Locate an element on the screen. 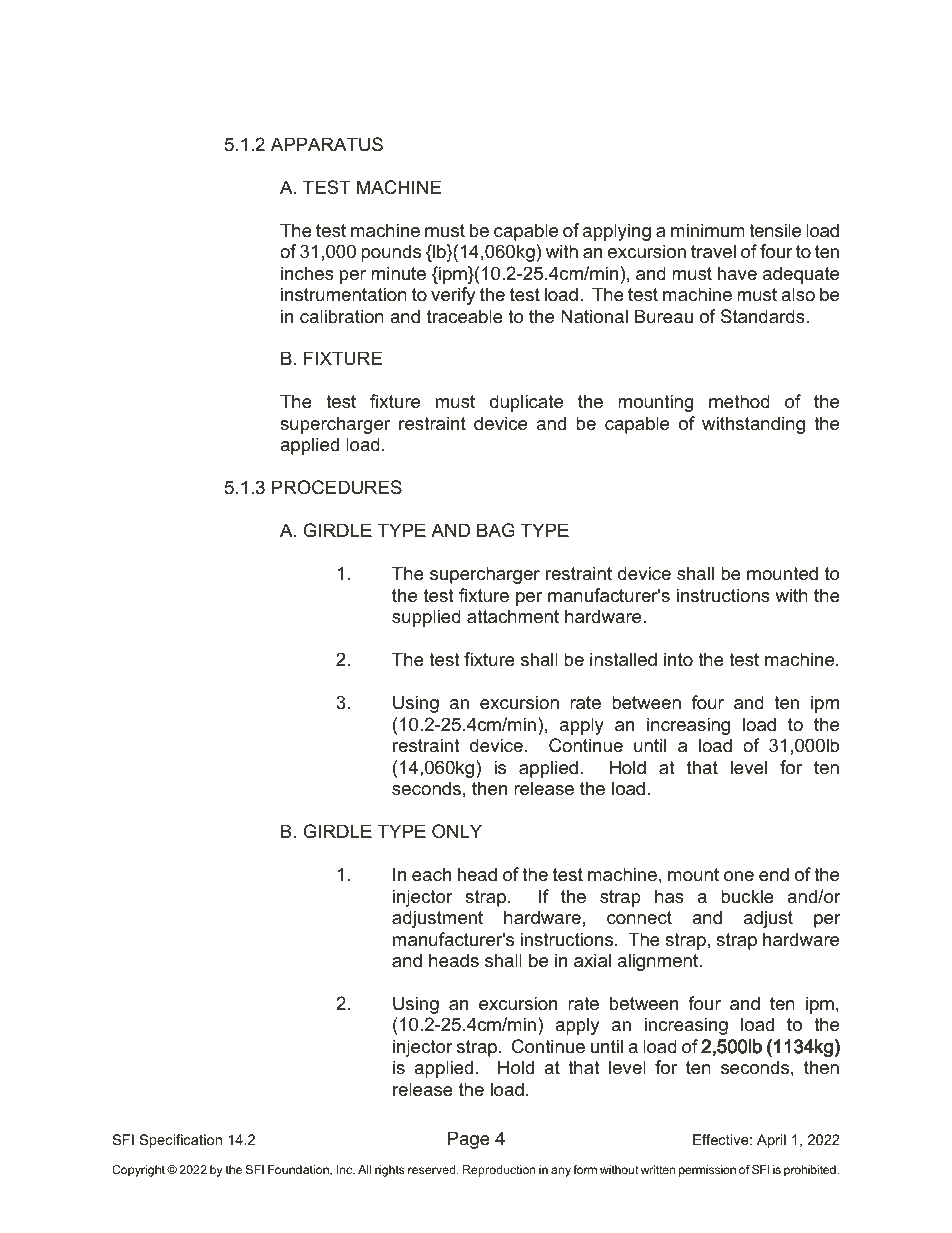  pounds is located at coordinates (391, 253).
